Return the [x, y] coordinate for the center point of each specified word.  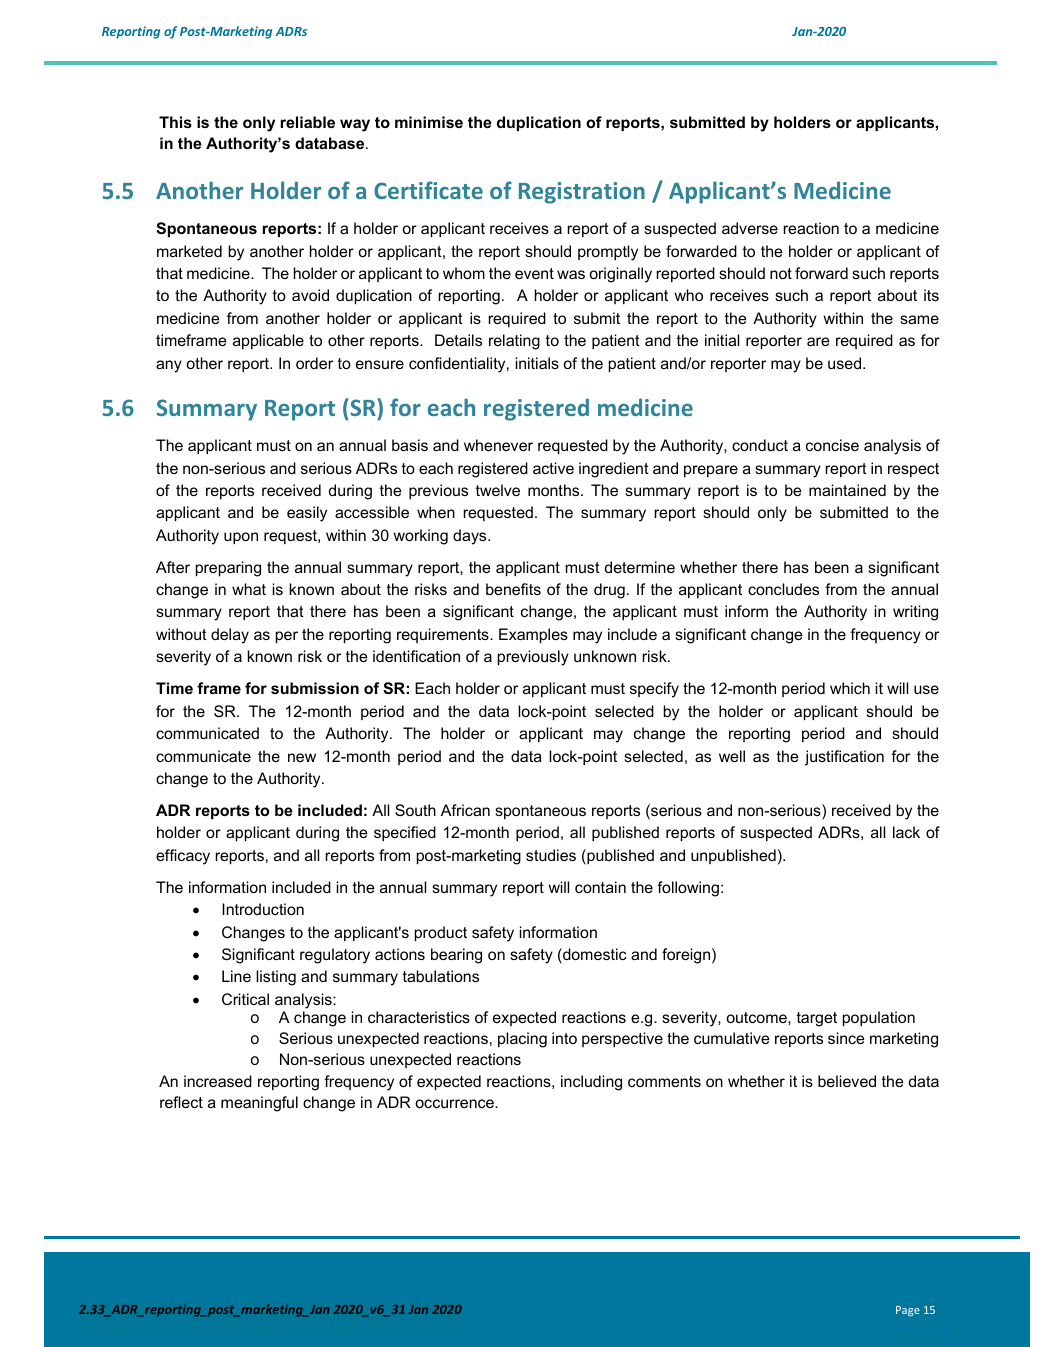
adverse [750, 228]
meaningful [259, 1104]
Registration [582, 193]
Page [908, 1311]
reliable [308, 122]
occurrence [455, 1103]
